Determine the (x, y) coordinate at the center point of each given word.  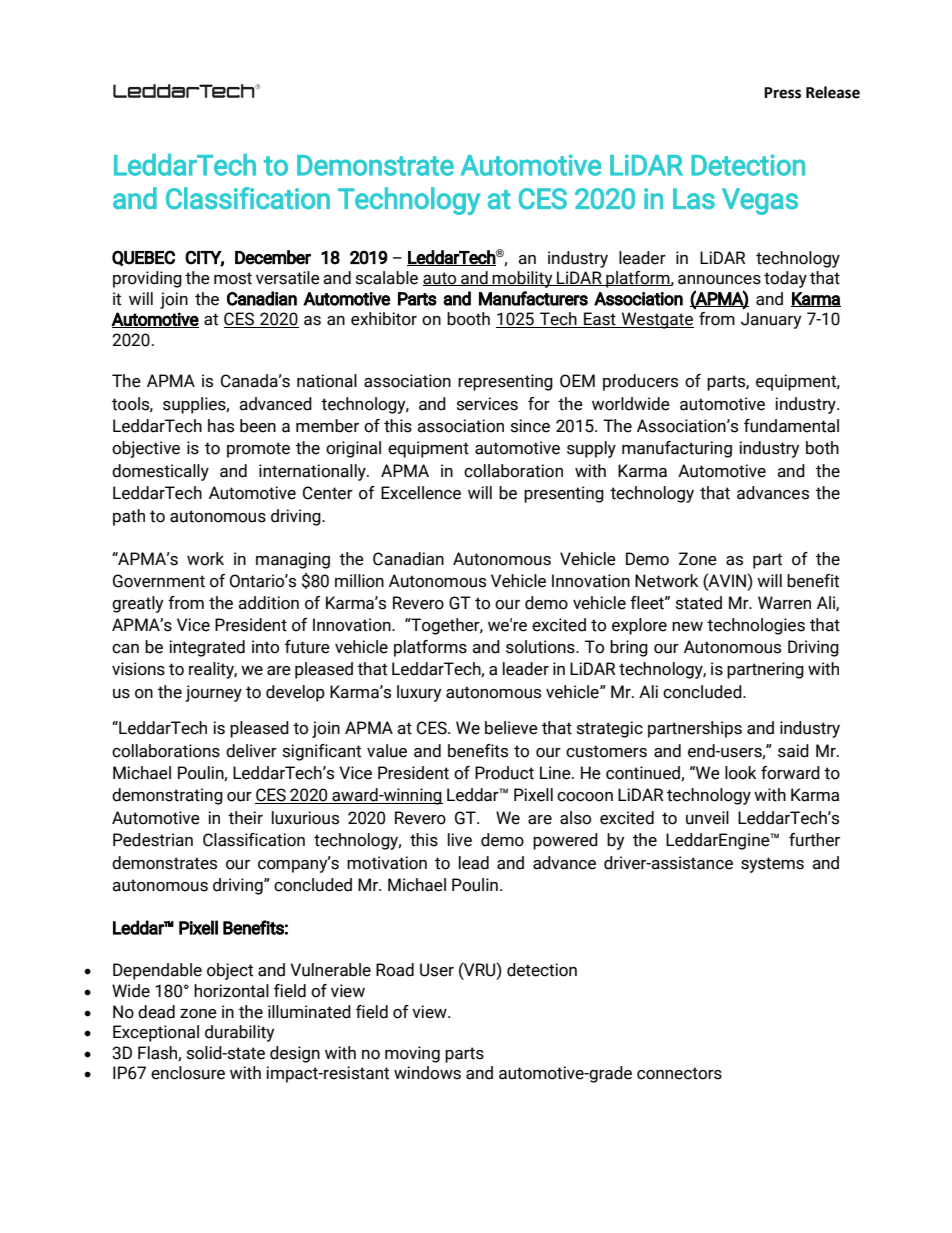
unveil (707, 818)
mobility (523, 279)
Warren (784, 603)
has (221, 426)
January (771, 320)
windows (427, 1073)
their (245, 818)
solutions (541, 647)
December (273, 257)
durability (239, 1033)
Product (504, 773)
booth (468, 319)
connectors (679, 1073)
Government (159, 581)
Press (782, 93)
